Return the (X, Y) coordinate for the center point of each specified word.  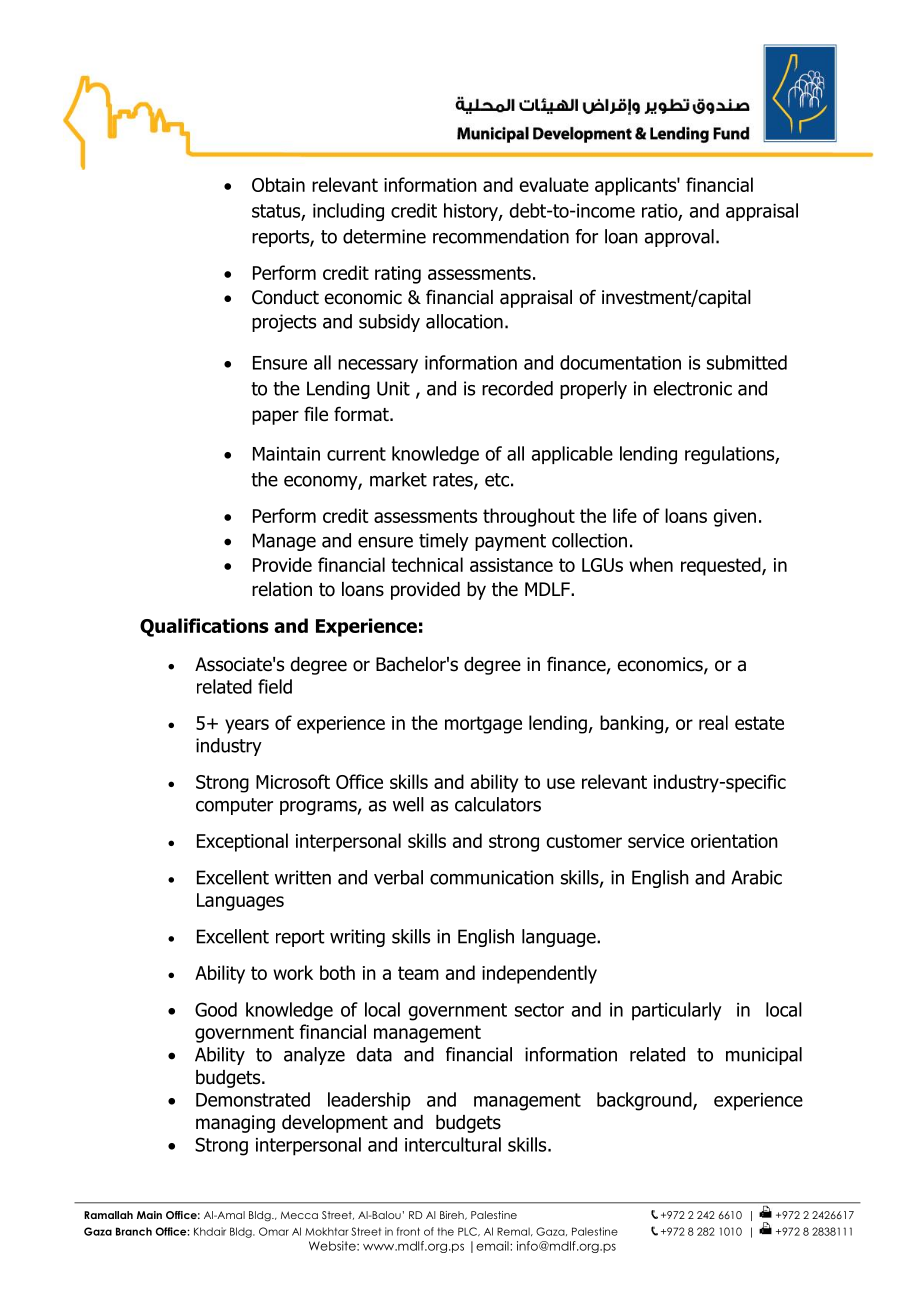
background (645, 1101)
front (408, 1231)
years (247, 726)
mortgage (483, 725)
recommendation (501, 236)
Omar (274, 1231)
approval (679, 238)
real (713, 722)
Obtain (278, 184)
